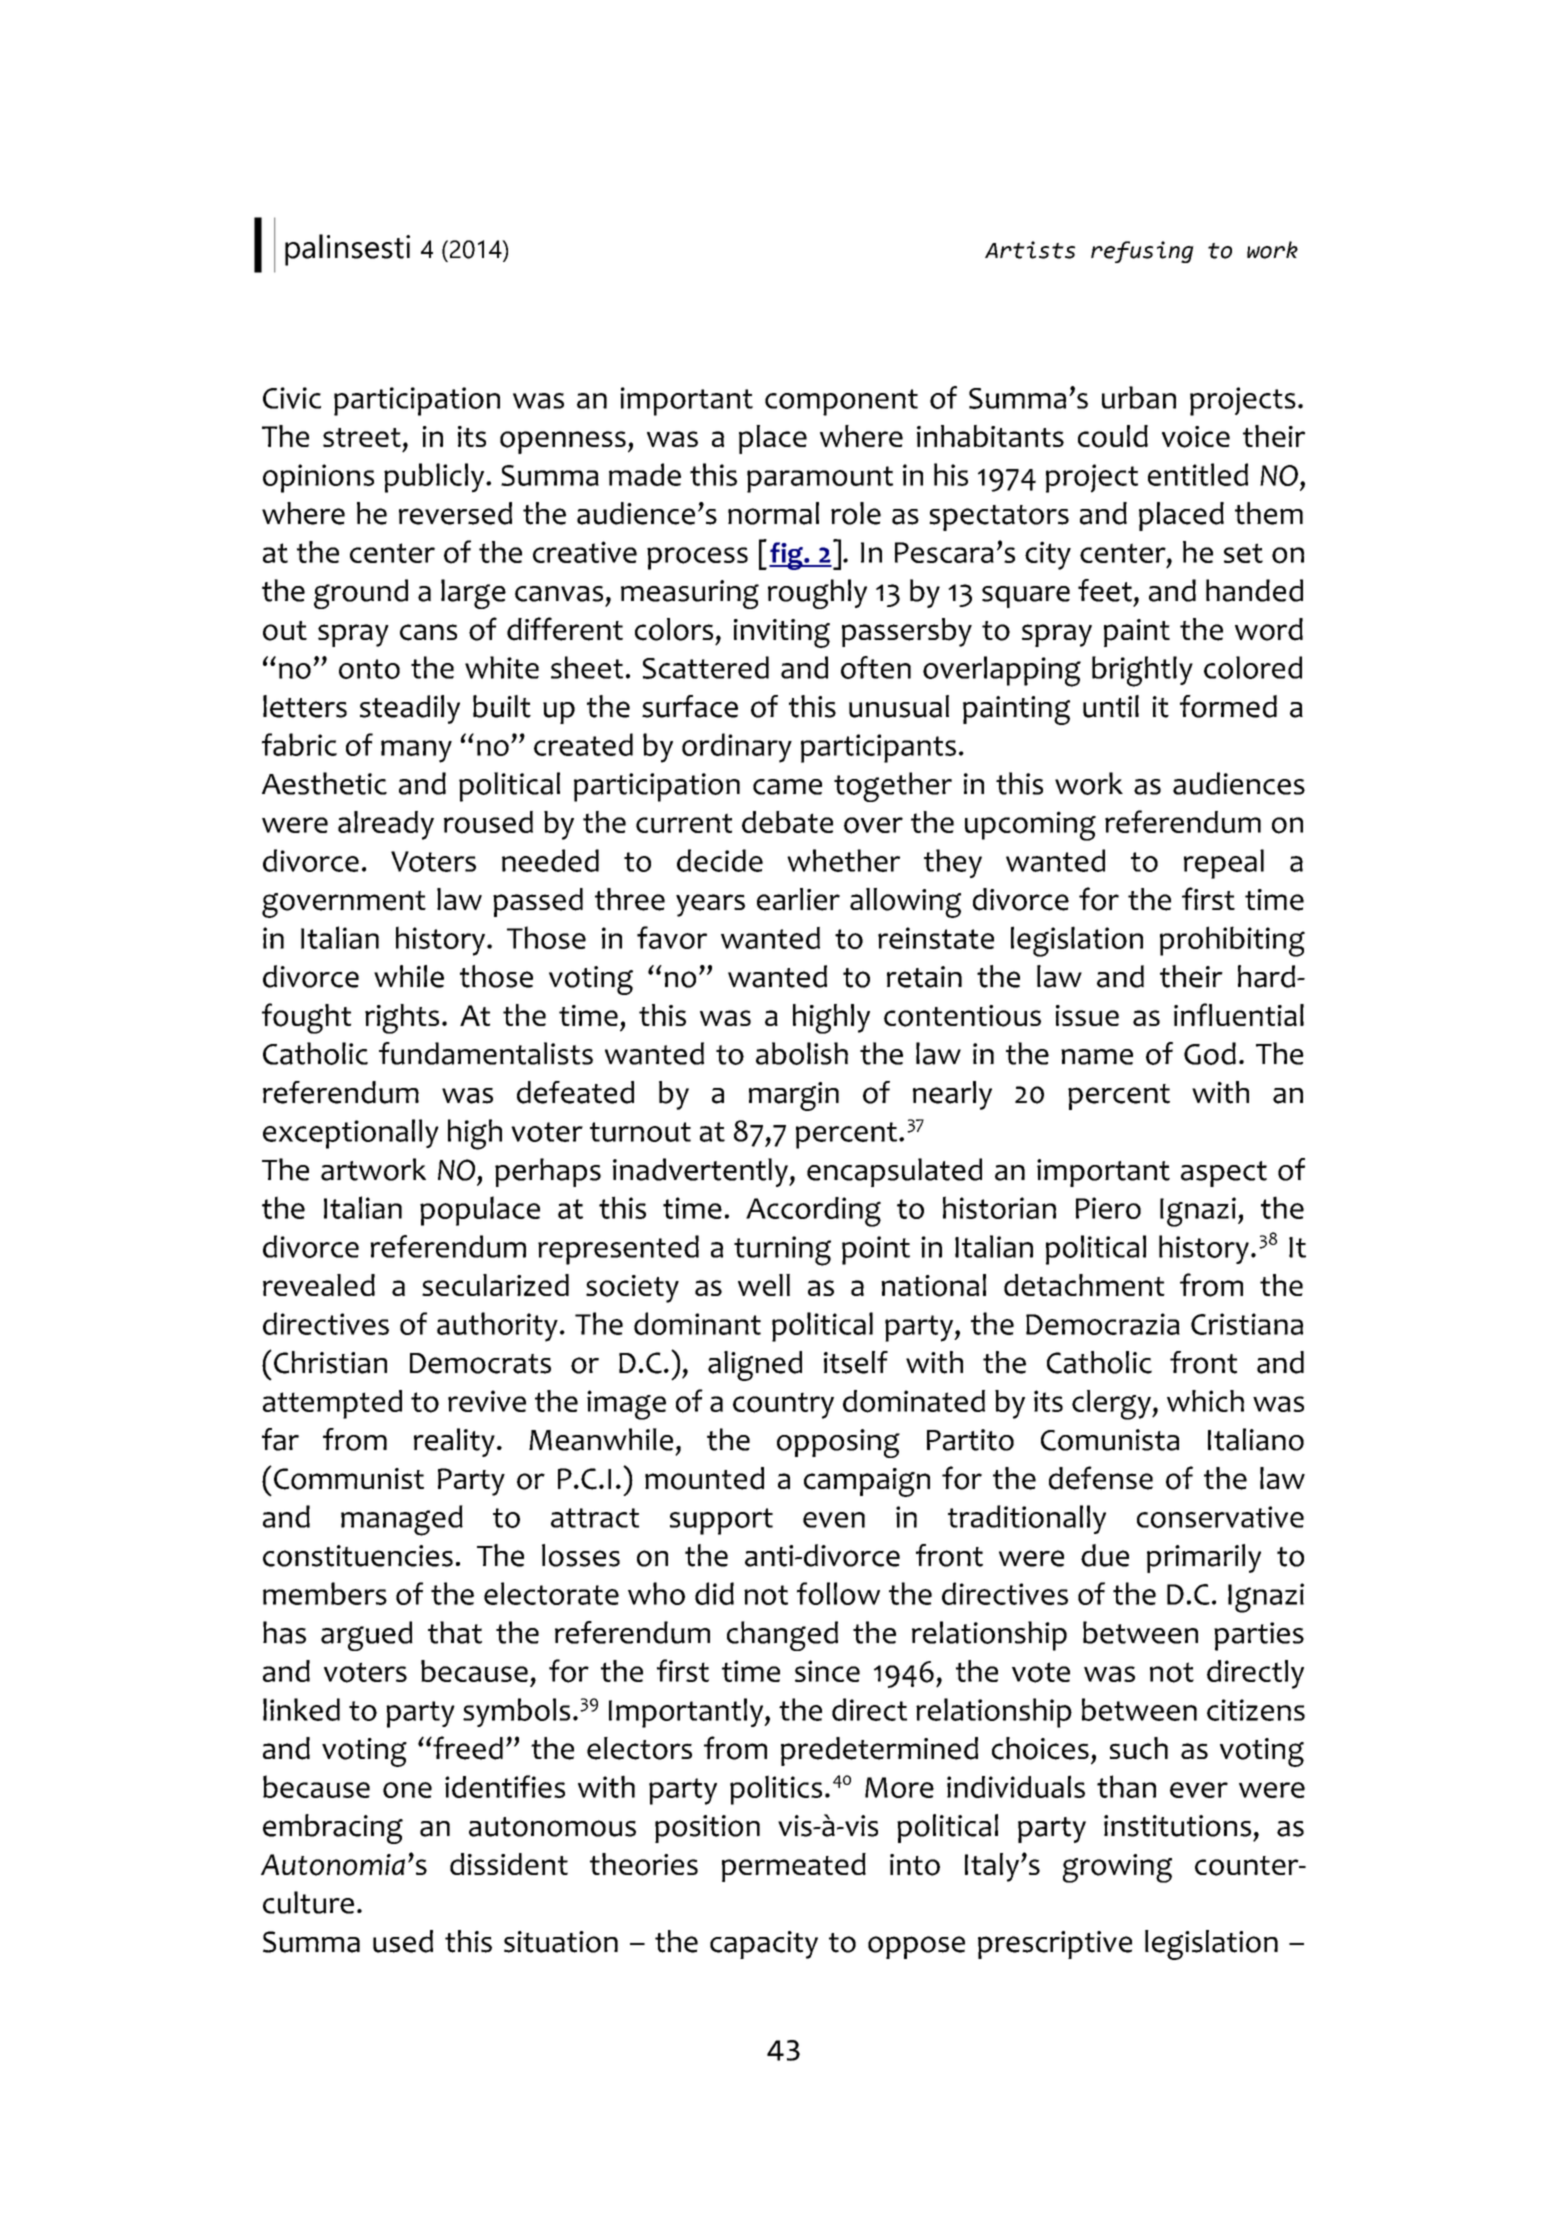  Describe the element at coordinates (333, 1829) in the screenshot. I see `embracing` at that location.
